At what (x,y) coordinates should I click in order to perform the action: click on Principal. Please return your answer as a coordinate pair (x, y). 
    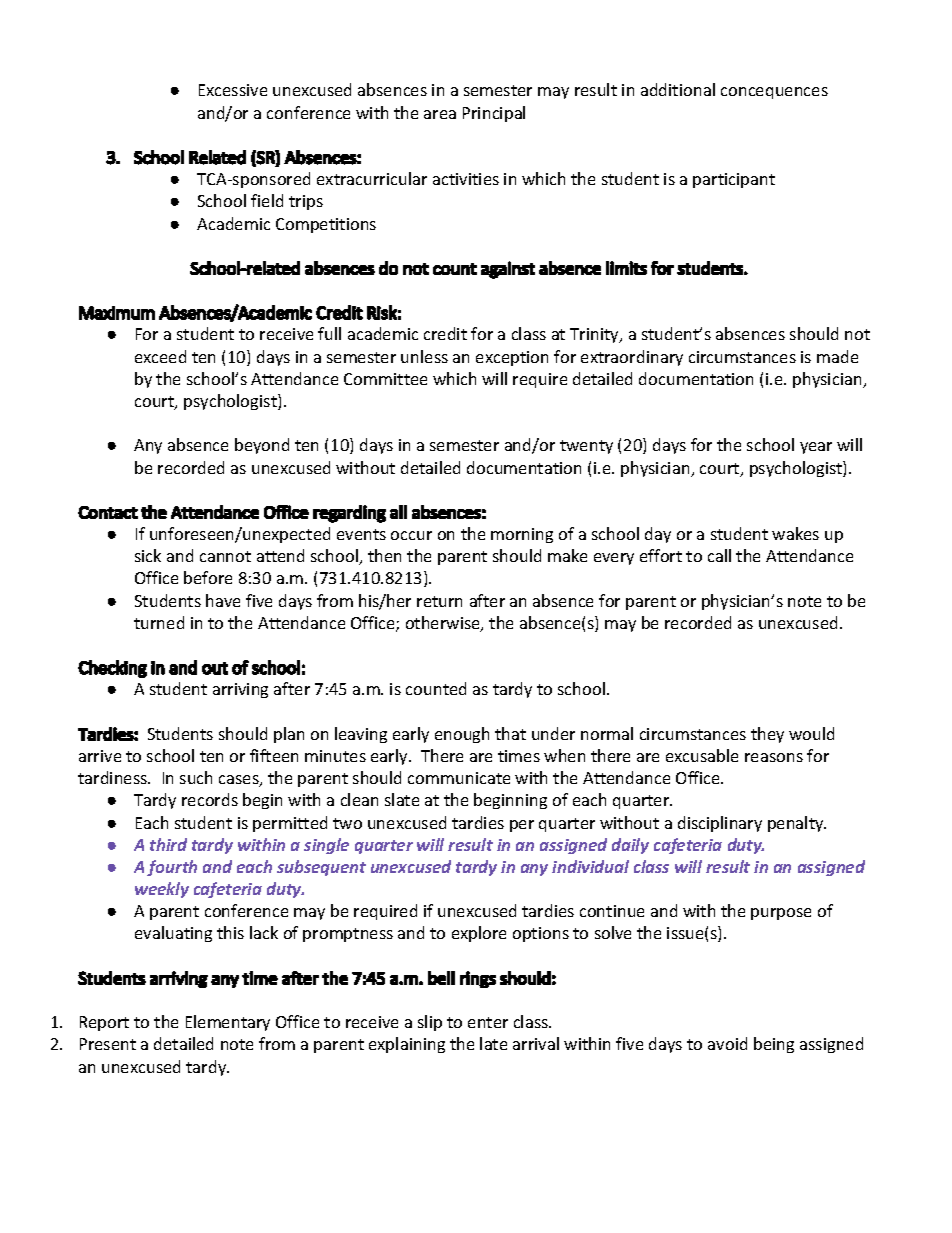
    Looking at the image, I should click on (494, 114).
